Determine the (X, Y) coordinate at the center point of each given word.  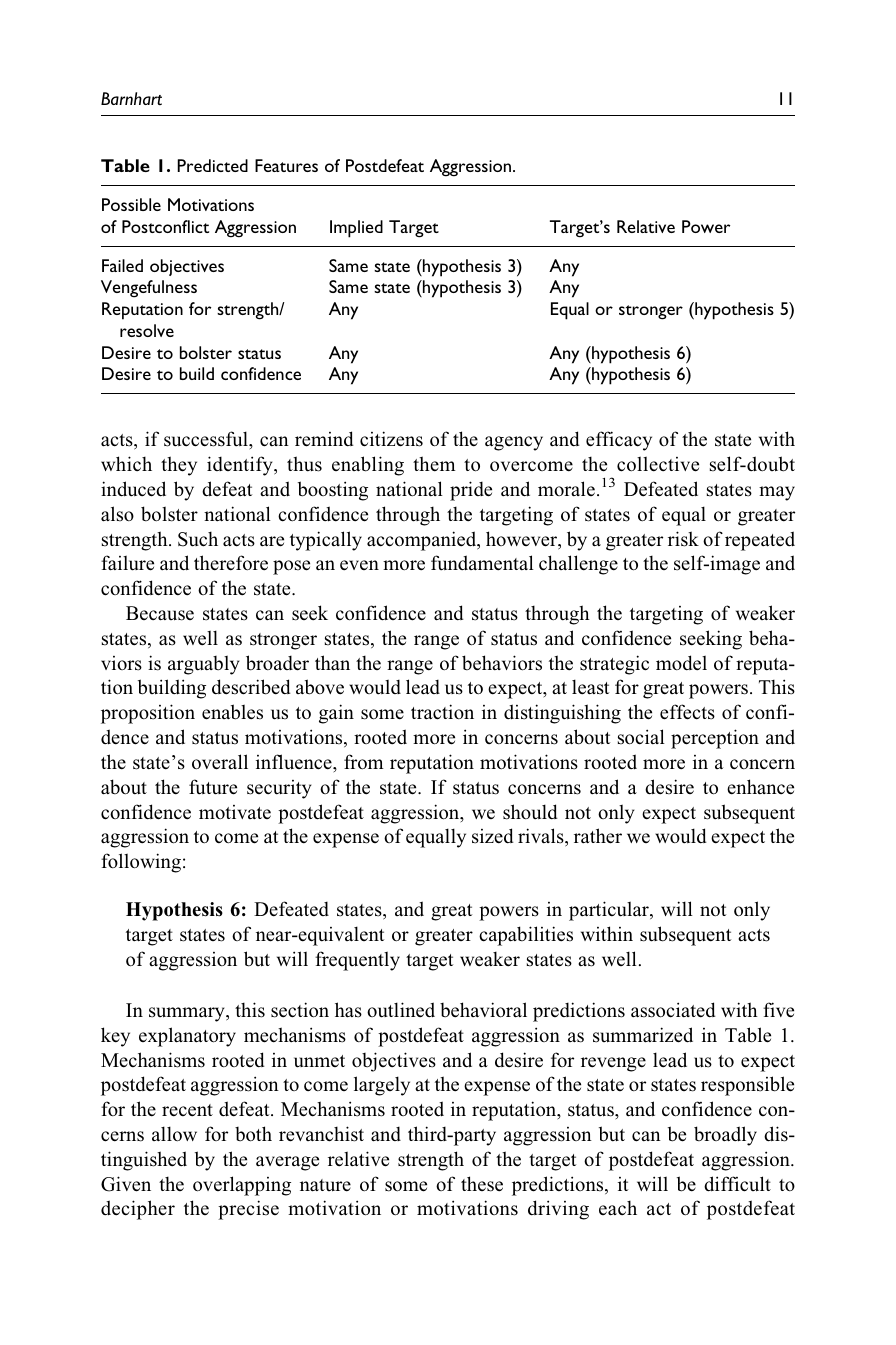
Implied (356, 229)
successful (207, 439)
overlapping (242, 1186)
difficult (737, 1184)
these (482, 1184)
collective (658, 464)
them (434, 464)
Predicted (212, 165)
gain (336, 714)
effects (687, 712)
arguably (204, 665)
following (141, 863)
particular (610, 911)
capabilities (526, 936)
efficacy (619, 441)
